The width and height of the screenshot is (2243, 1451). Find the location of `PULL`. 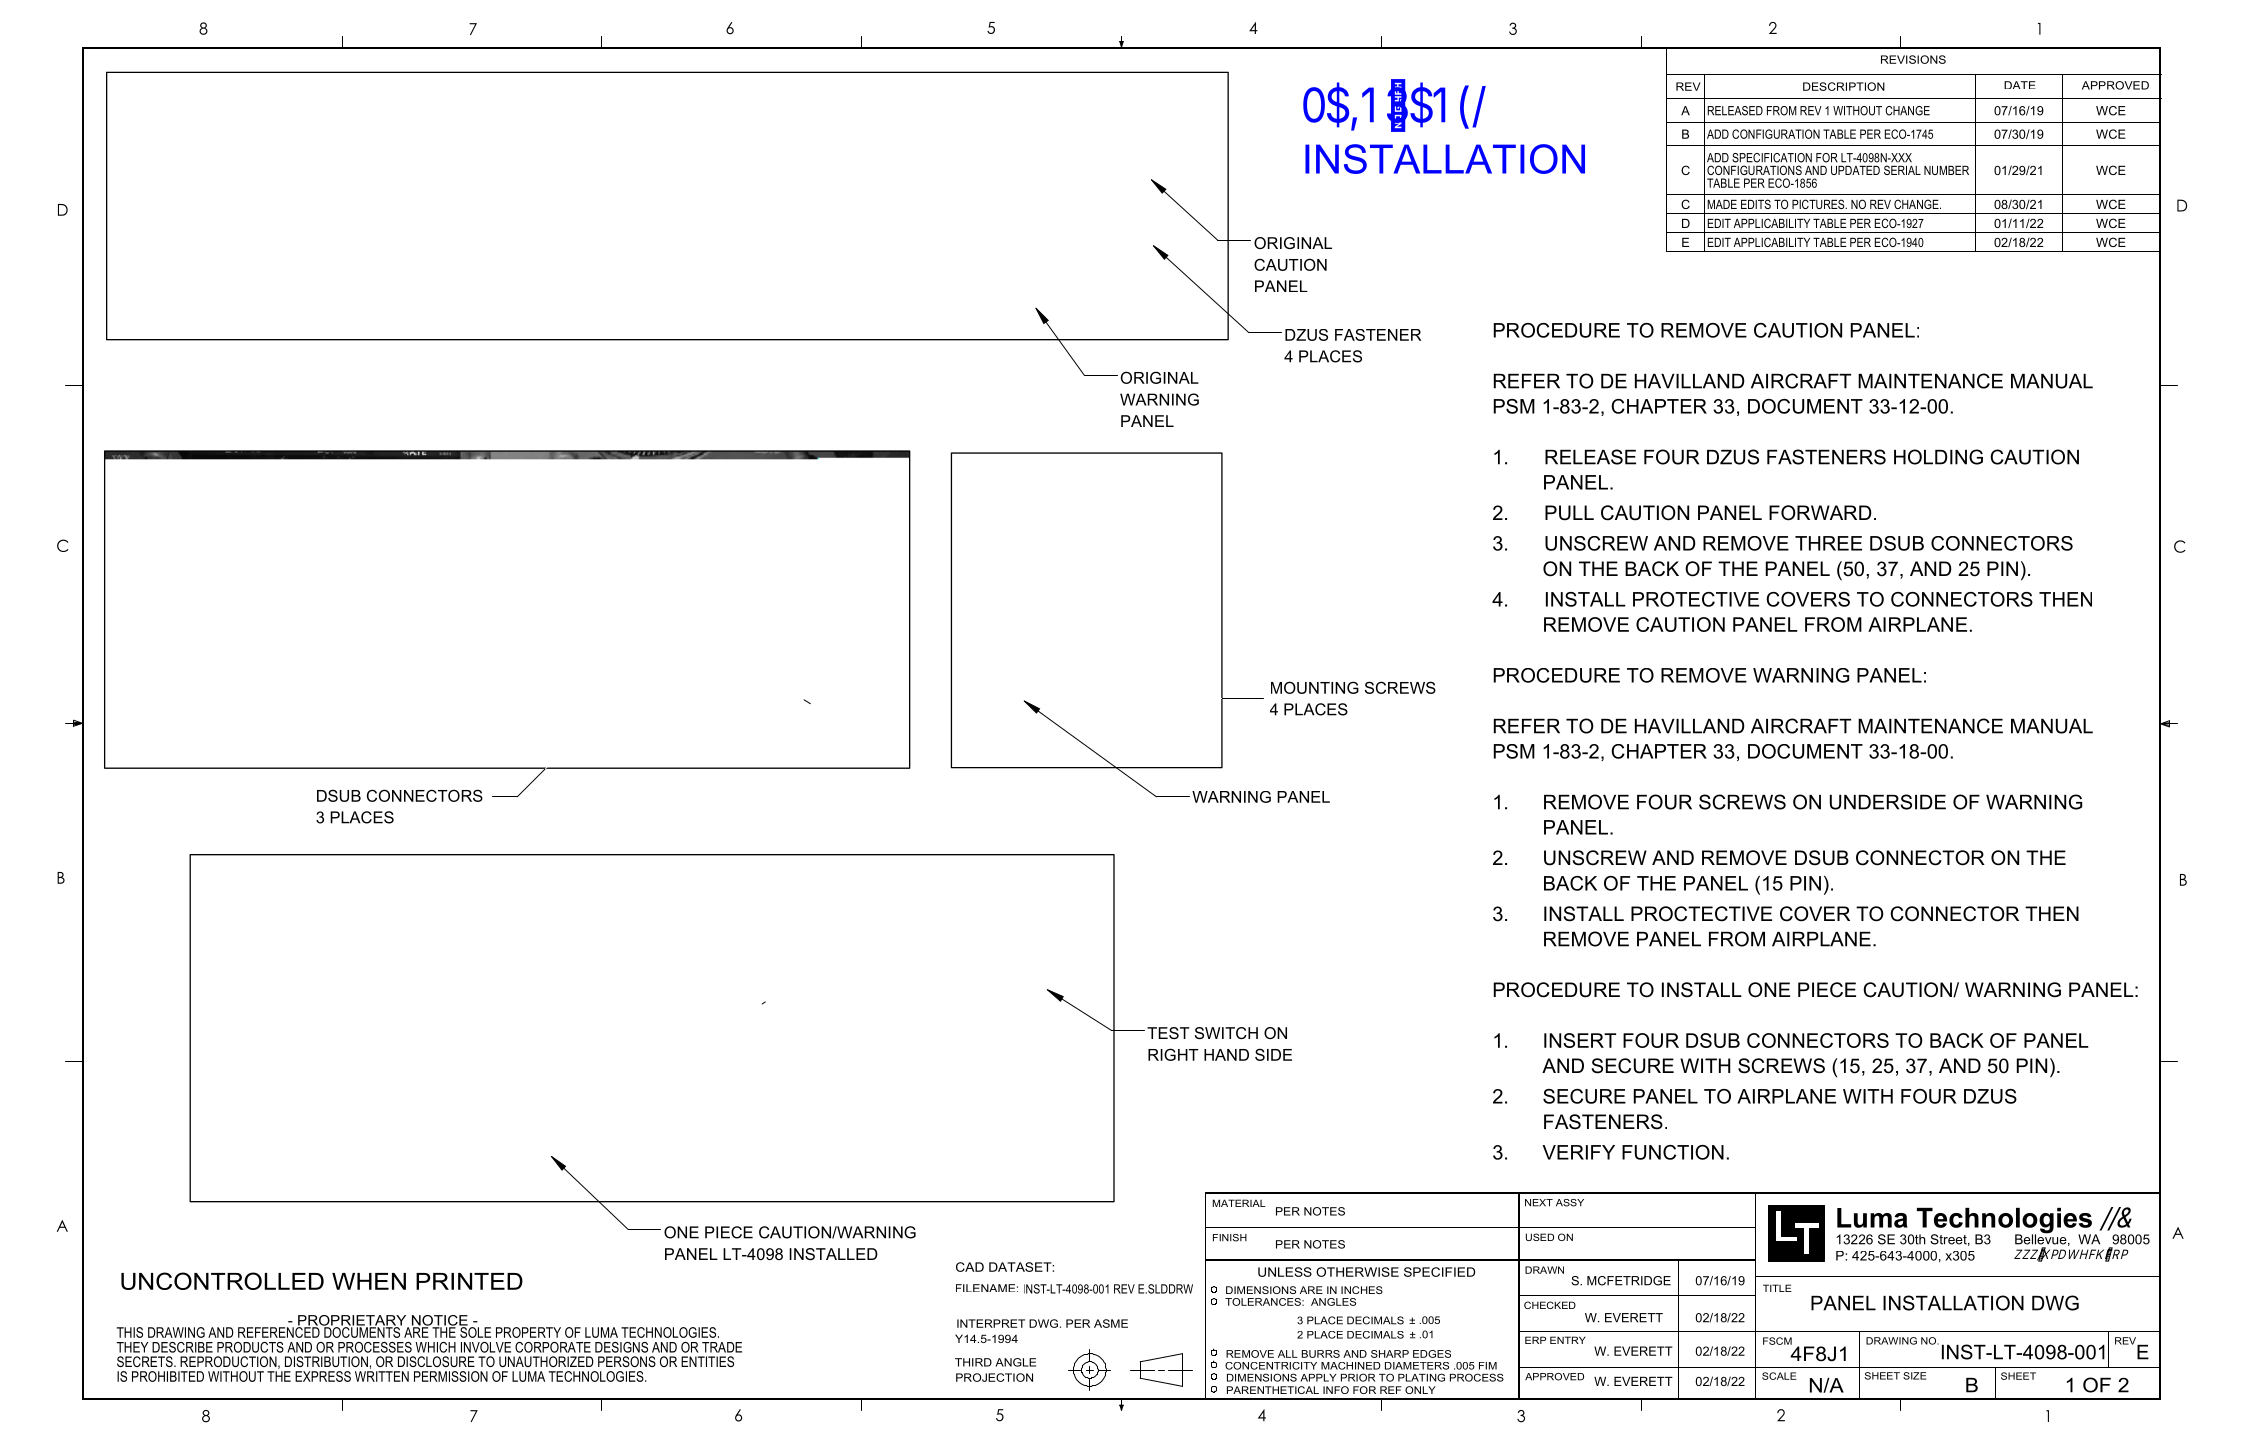

PULL is located at coordinates (1569, 513).
